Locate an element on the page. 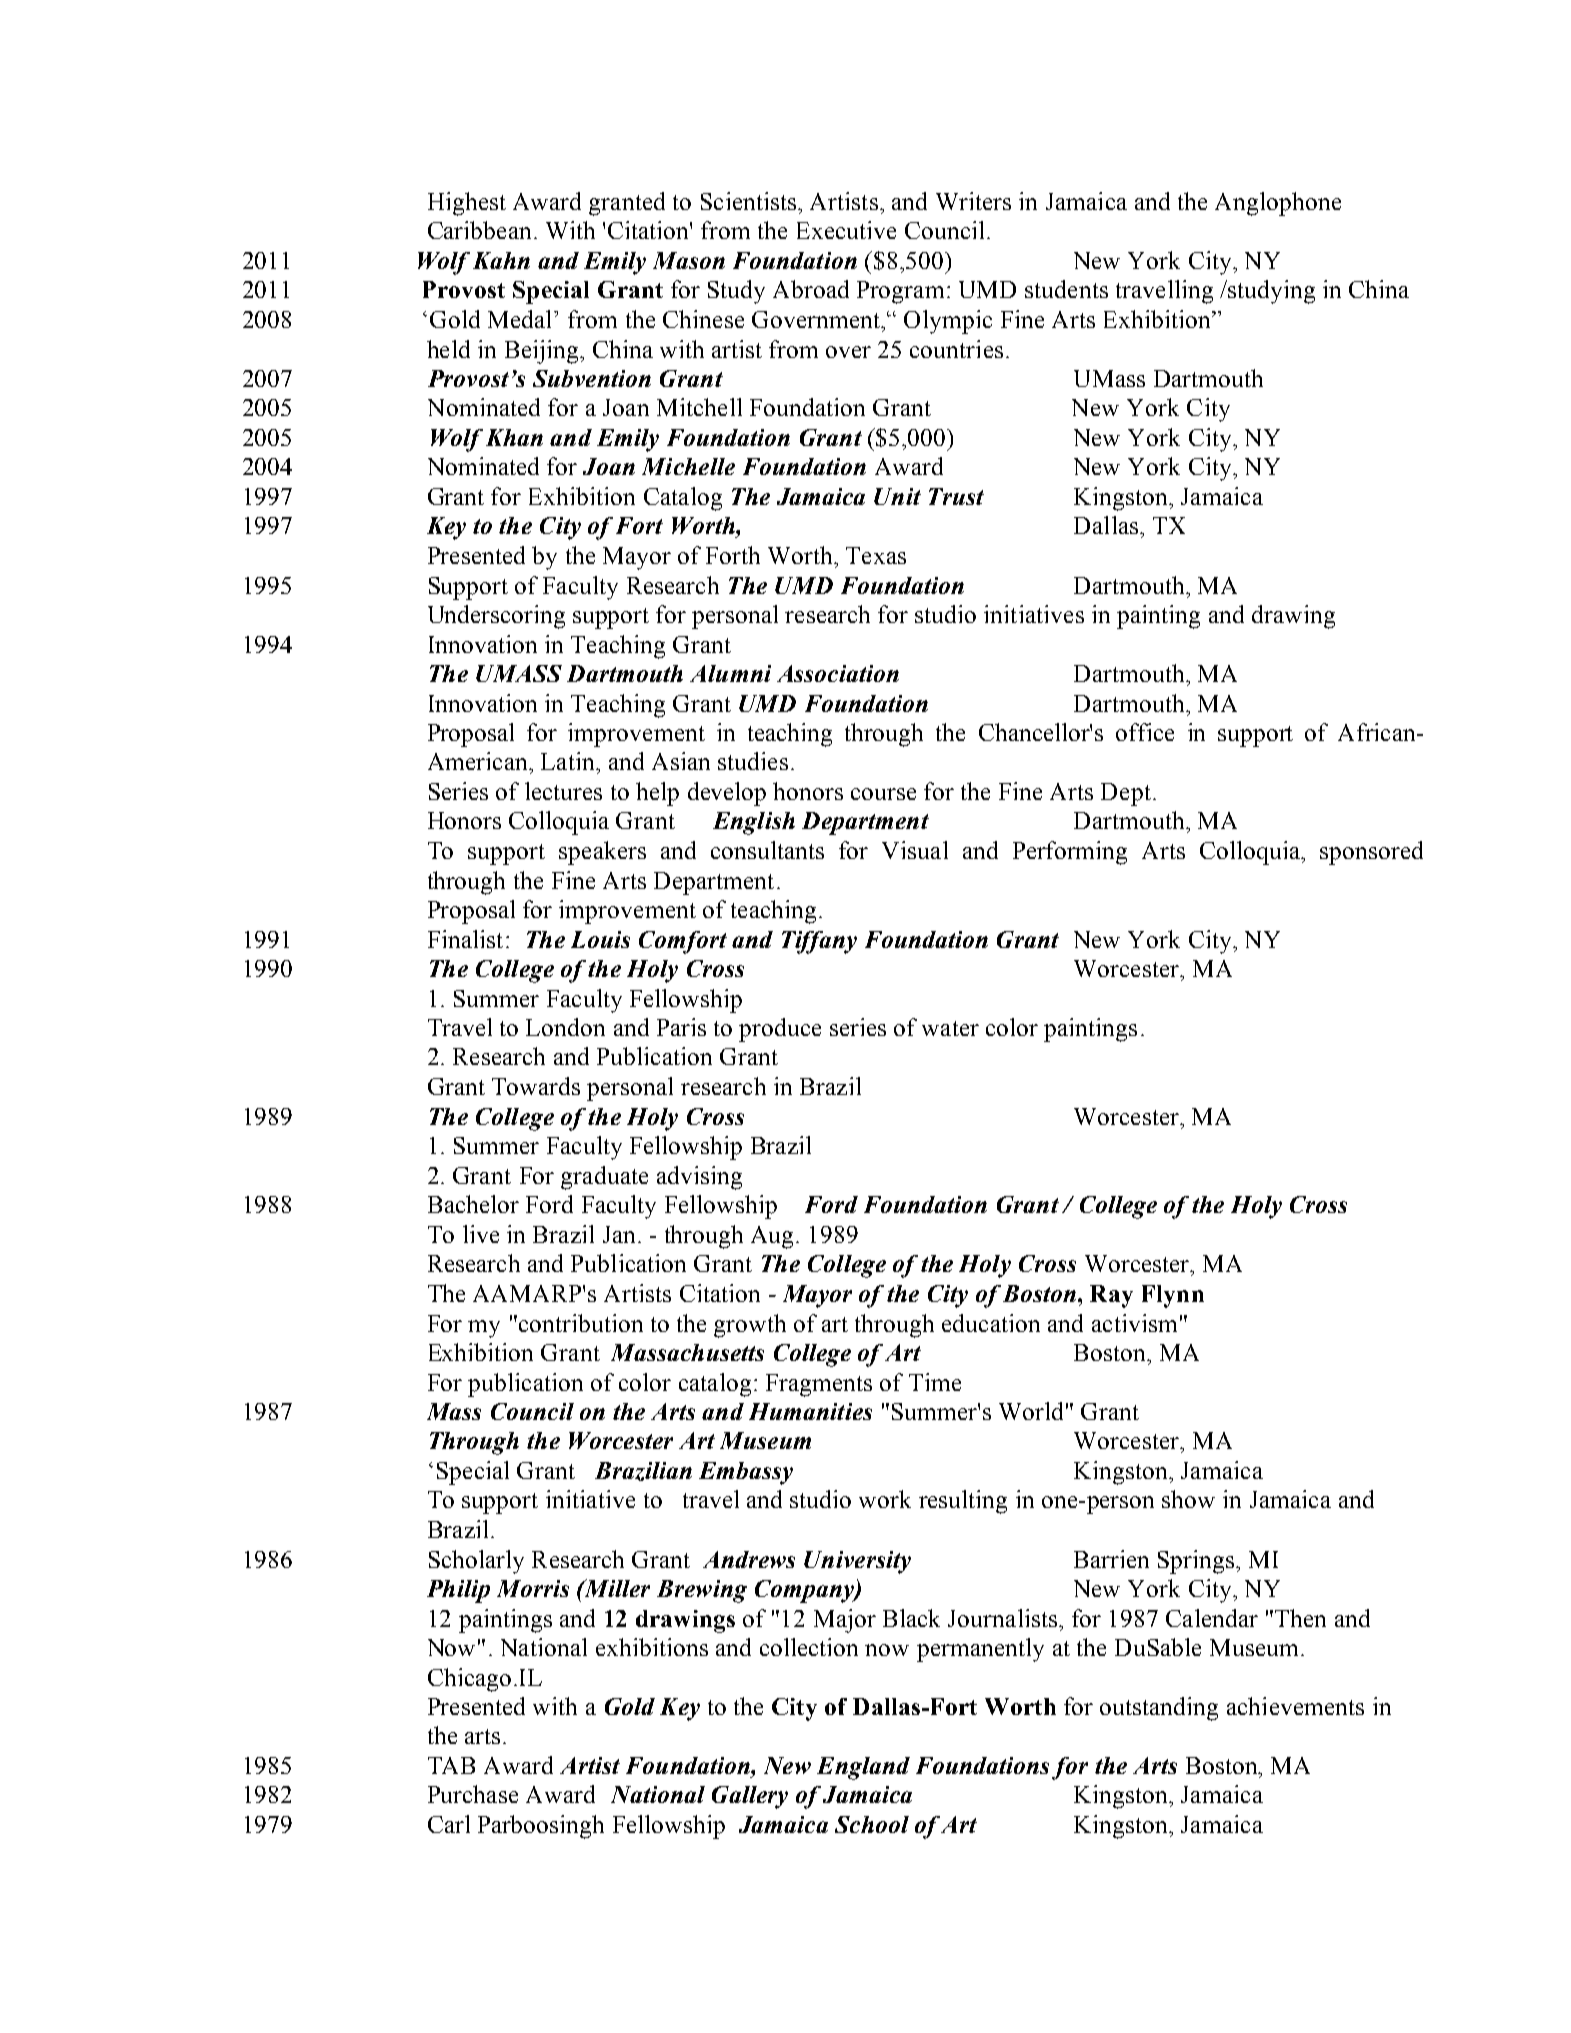 This image has width=1571, height=2033. Anglophone is located at coordinates (1278, 204).
